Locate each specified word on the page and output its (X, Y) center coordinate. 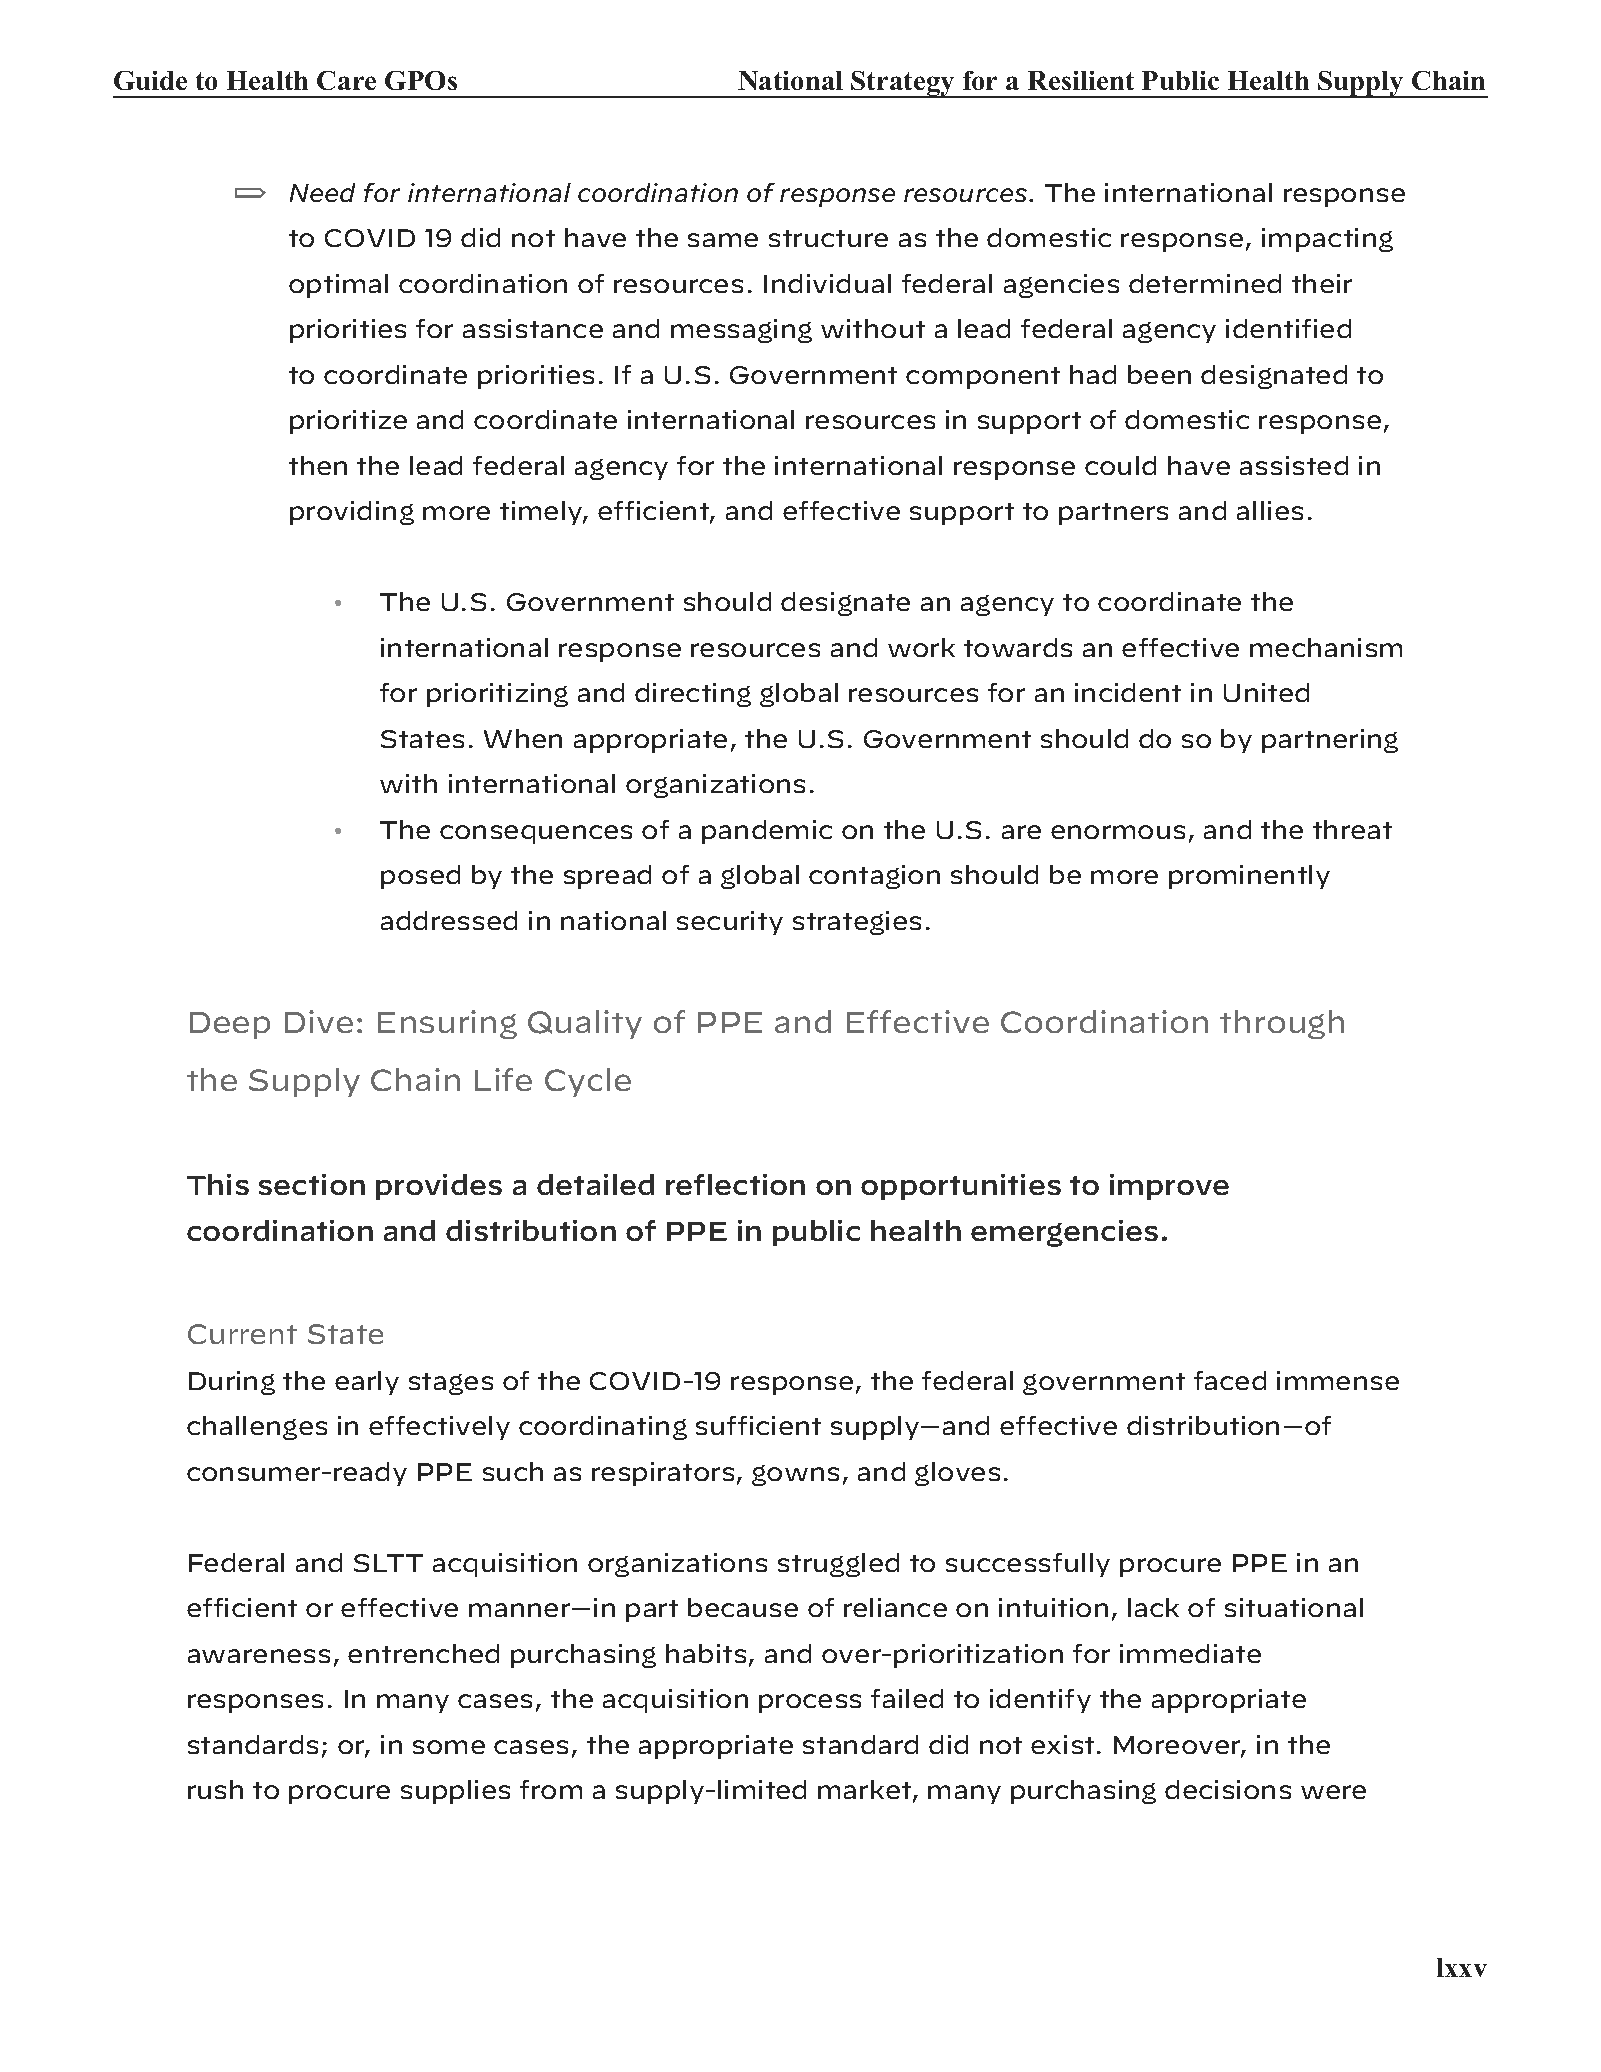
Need (322, 192)
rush (215, 1789)
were (1333, 1792)
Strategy (903, 84)
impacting (1327, 240)
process (810, 1703)
